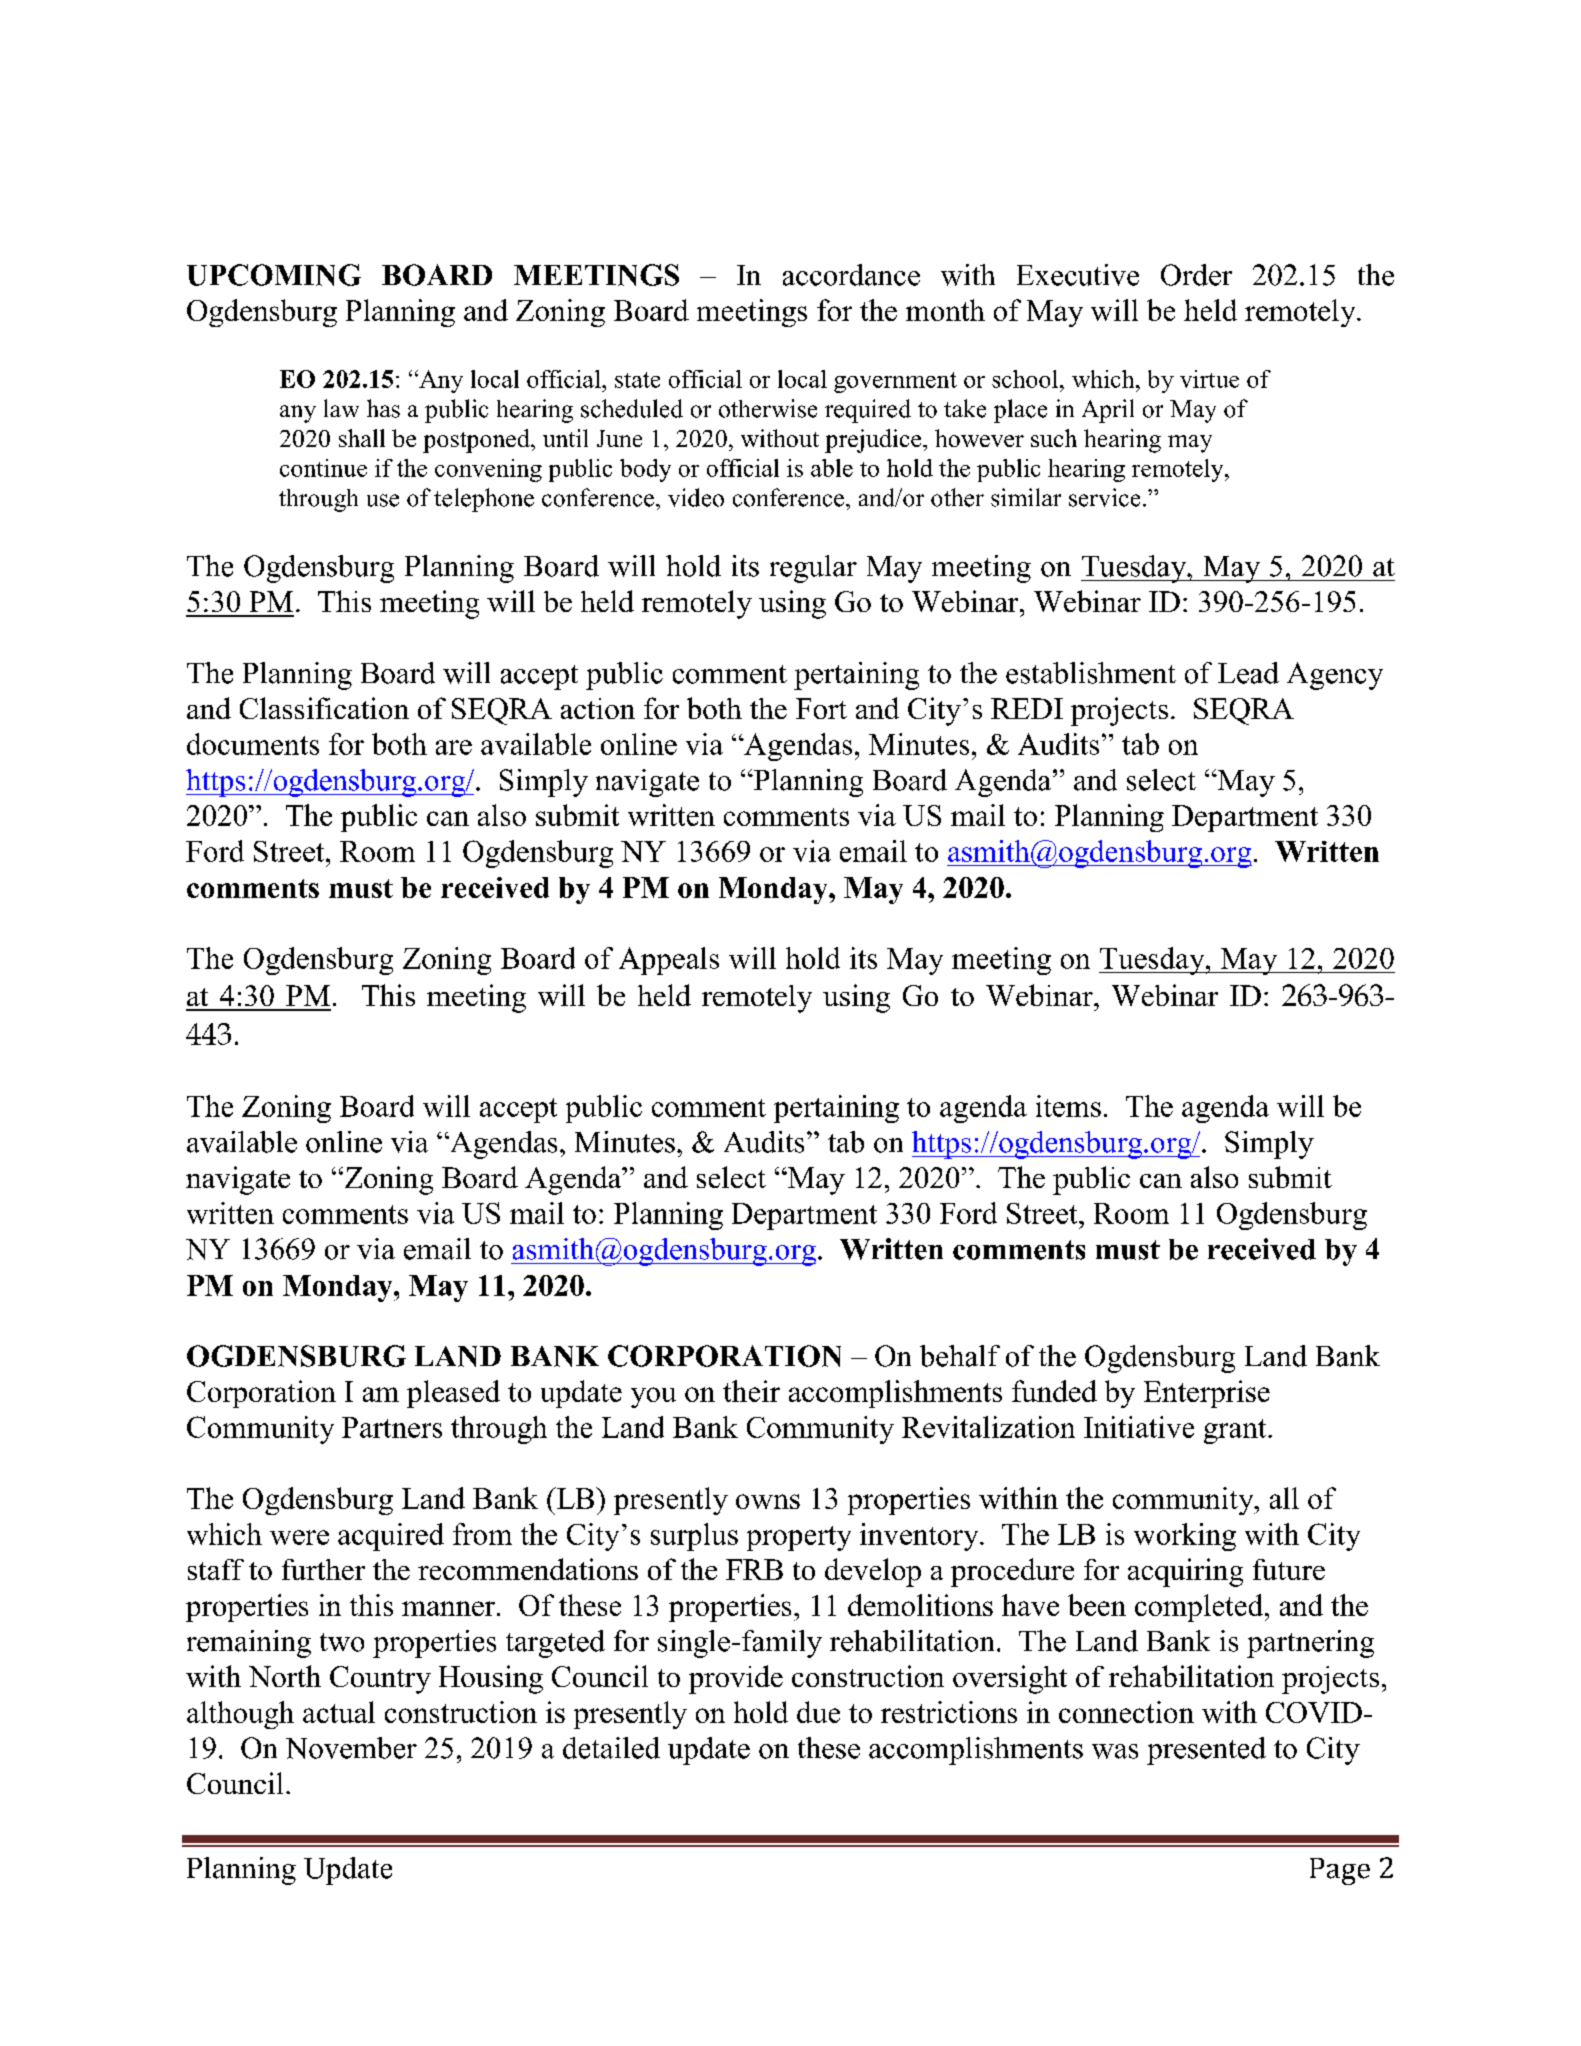 The height and width of the screenshot is (2046, 1581). Describe the element at coordinates (851, 275) in the screenshot. I see `accordance` at that location.
